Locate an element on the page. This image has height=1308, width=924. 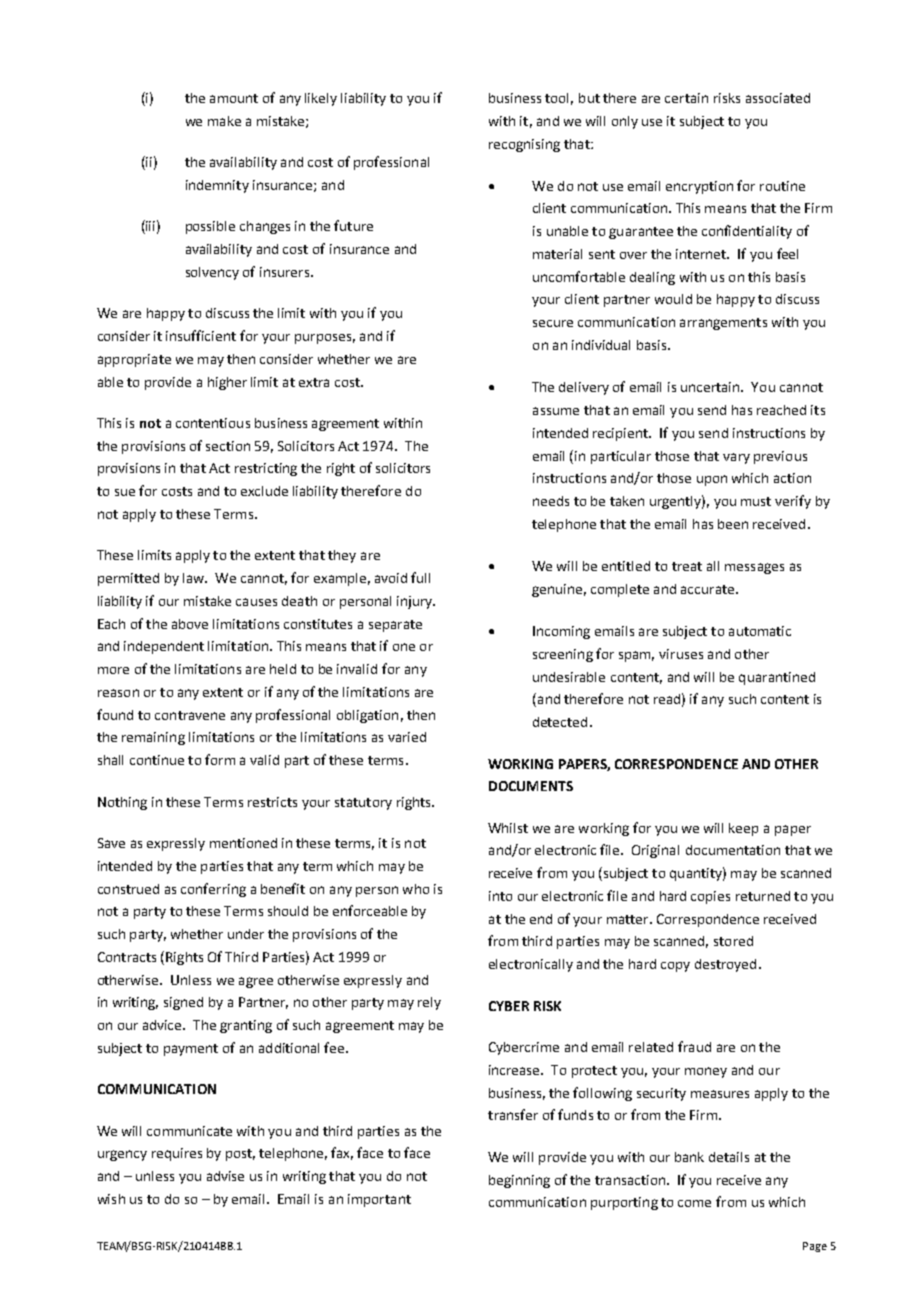
advise is located at coordinates (225, 1176).
